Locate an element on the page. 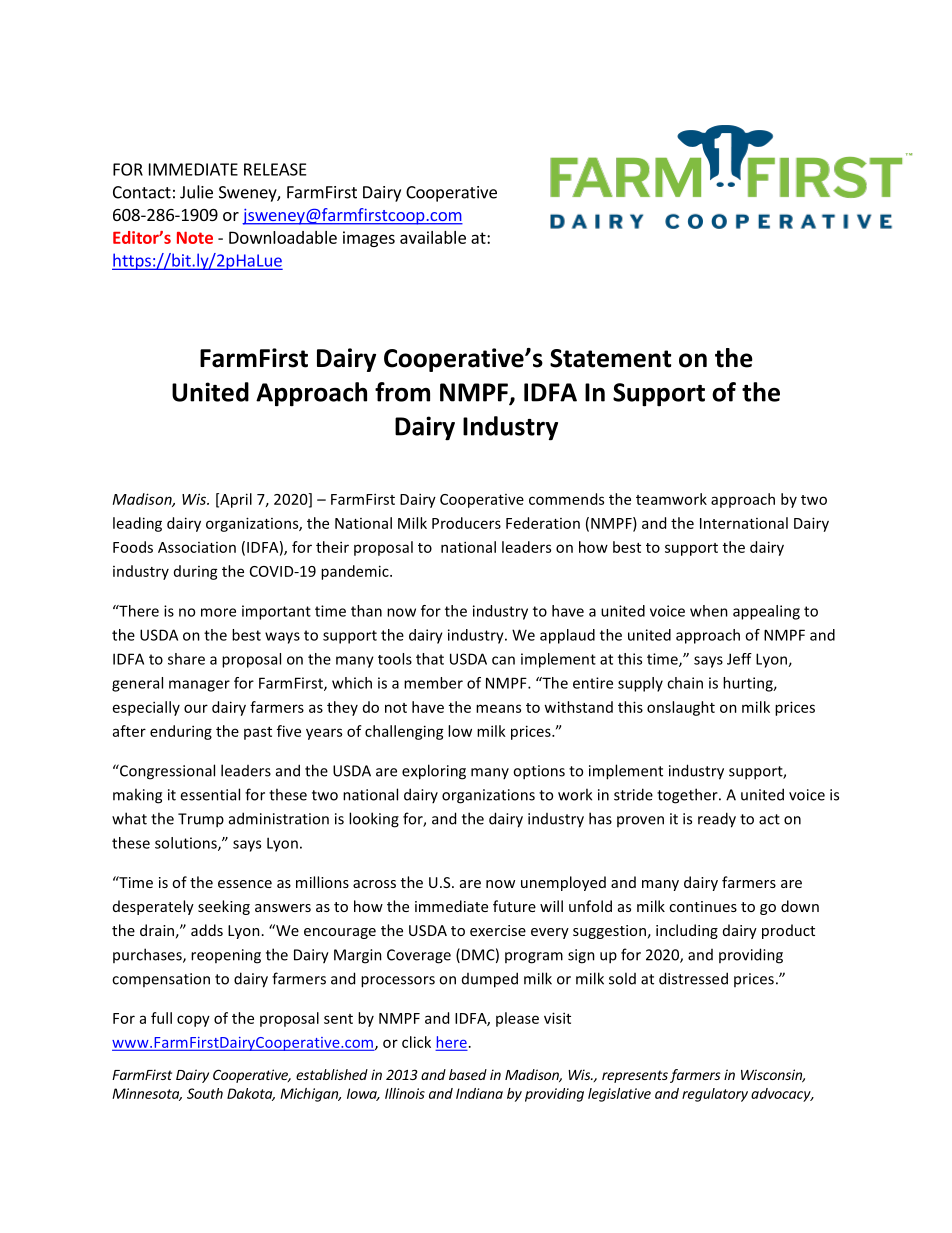  based is located at coordinates (468, 1074).
